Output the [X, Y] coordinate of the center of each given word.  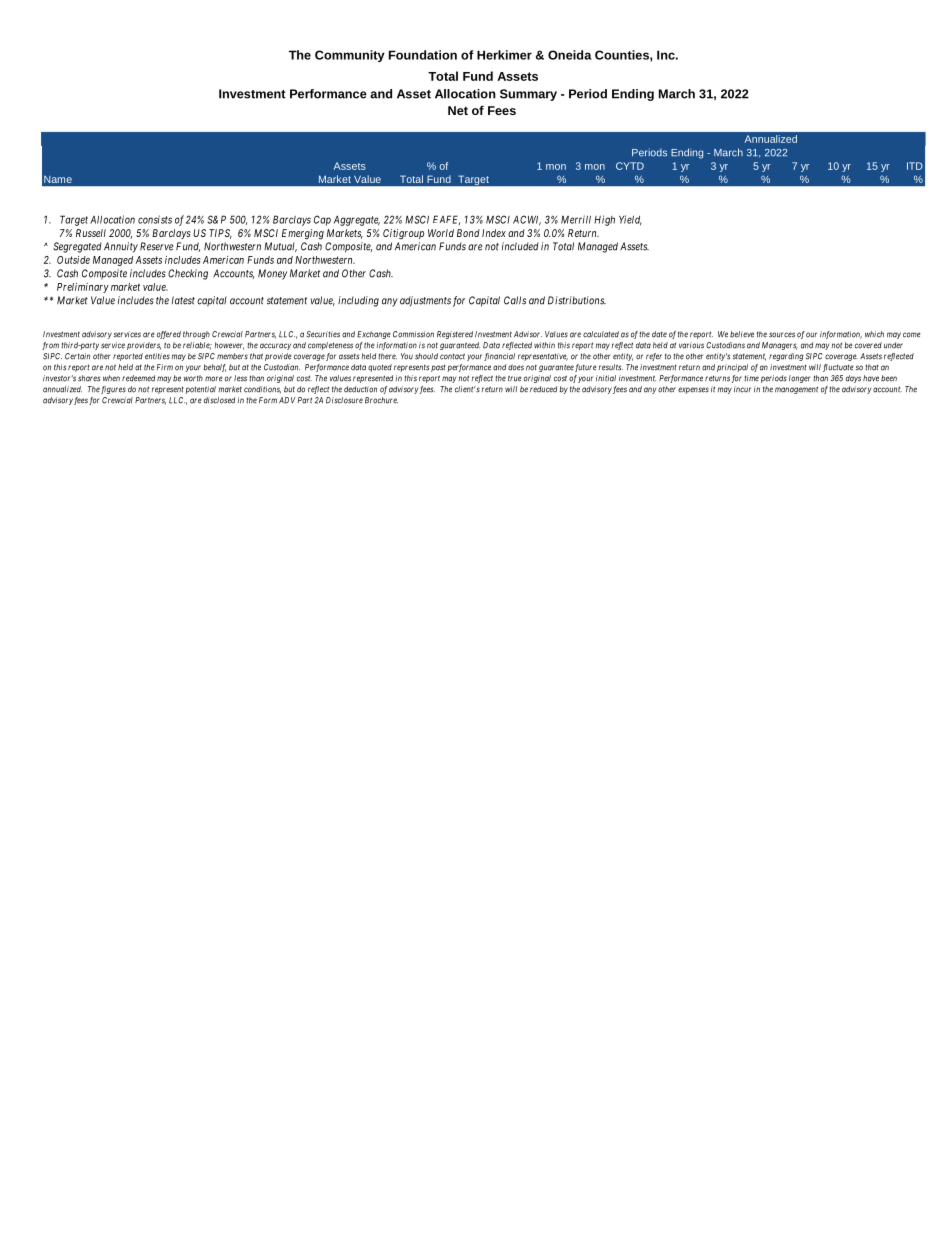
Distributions [577, 300]
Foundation [423, 55]
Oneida [570, 55]
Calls [515, 300]
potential [200, 390]
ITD [915, 166]
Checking [188, 274]
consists [155, 219]
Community [350, 56]
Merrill [576, 219]
